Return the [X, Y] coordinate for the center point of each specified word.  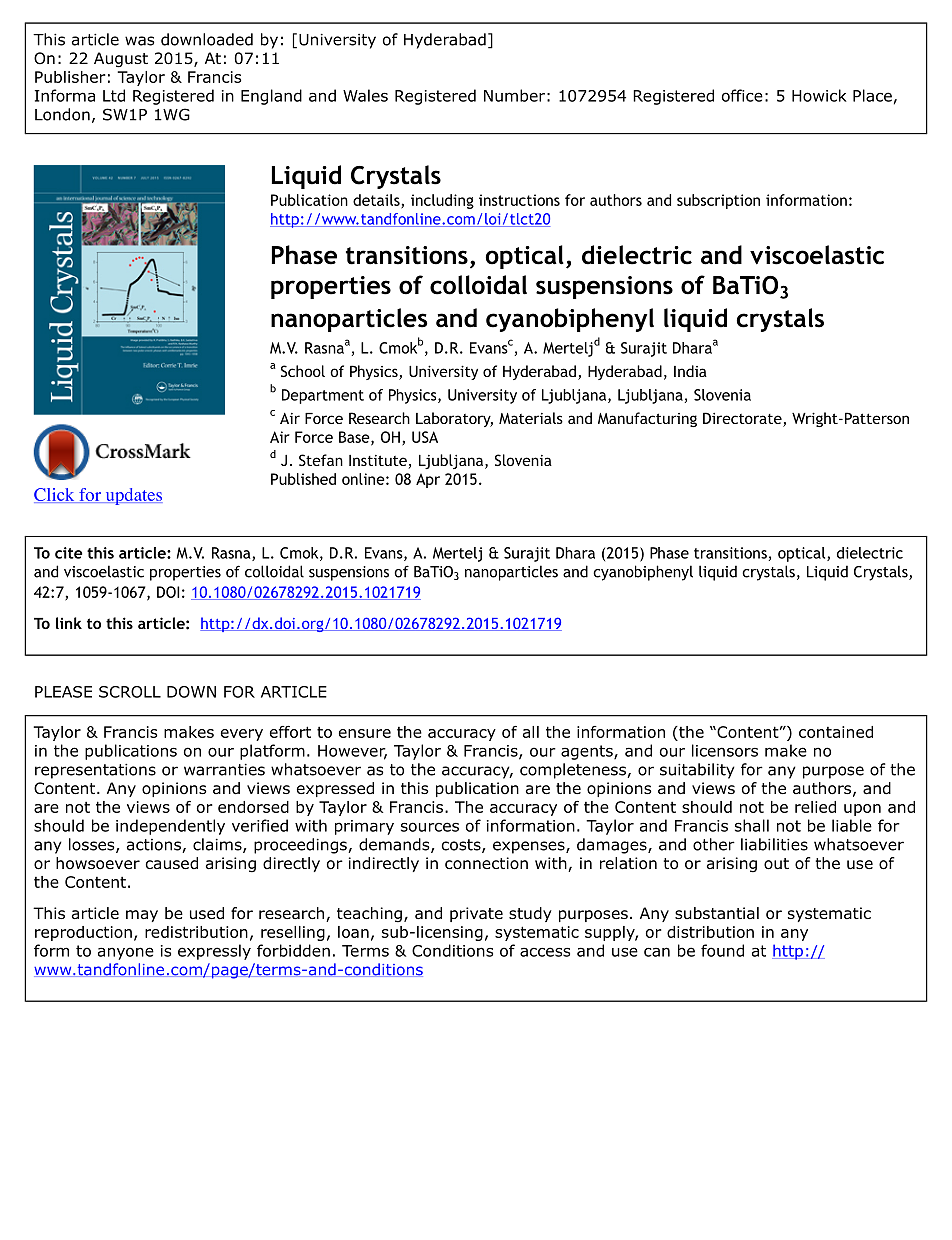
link [69, 623]
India [690, 371]
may [142, 916]
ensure [365, 733]
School [303, 371]
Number [514, 95]
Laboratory [454, 419]
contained [836, 732]
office [742, 95]
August [121, 60]
